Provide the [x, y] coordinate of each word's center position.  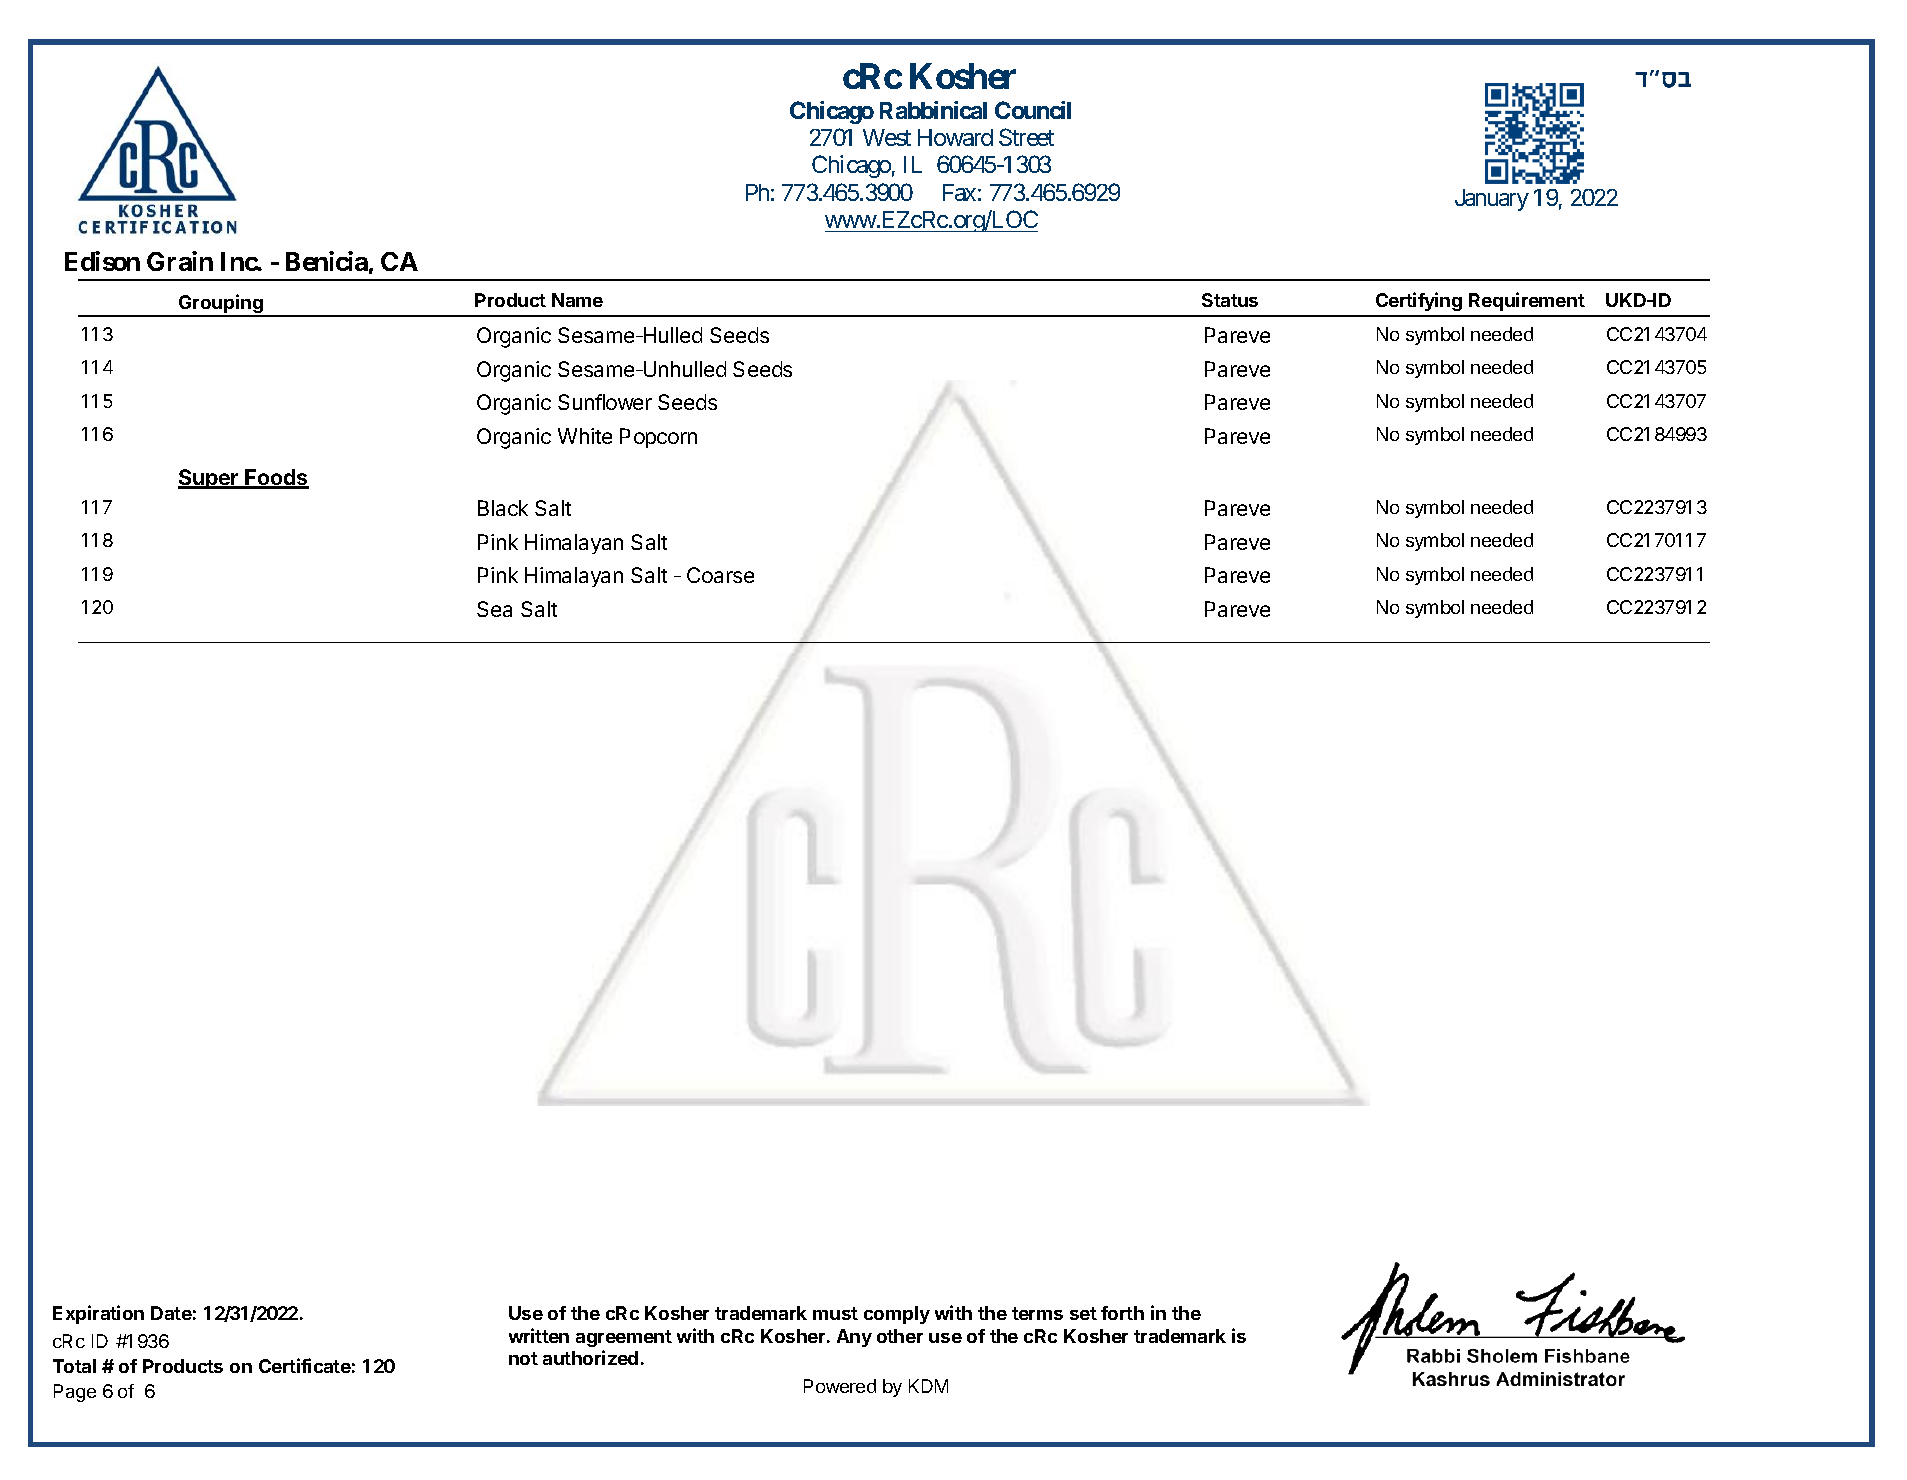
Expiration [98, 1314]
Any [854, 1338]
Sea [494, 609]
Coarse [720, 575]
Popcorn [658, 438]
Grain [180, 261]
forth [1122, 1313]
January [1492, 200]
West [887, 137]
